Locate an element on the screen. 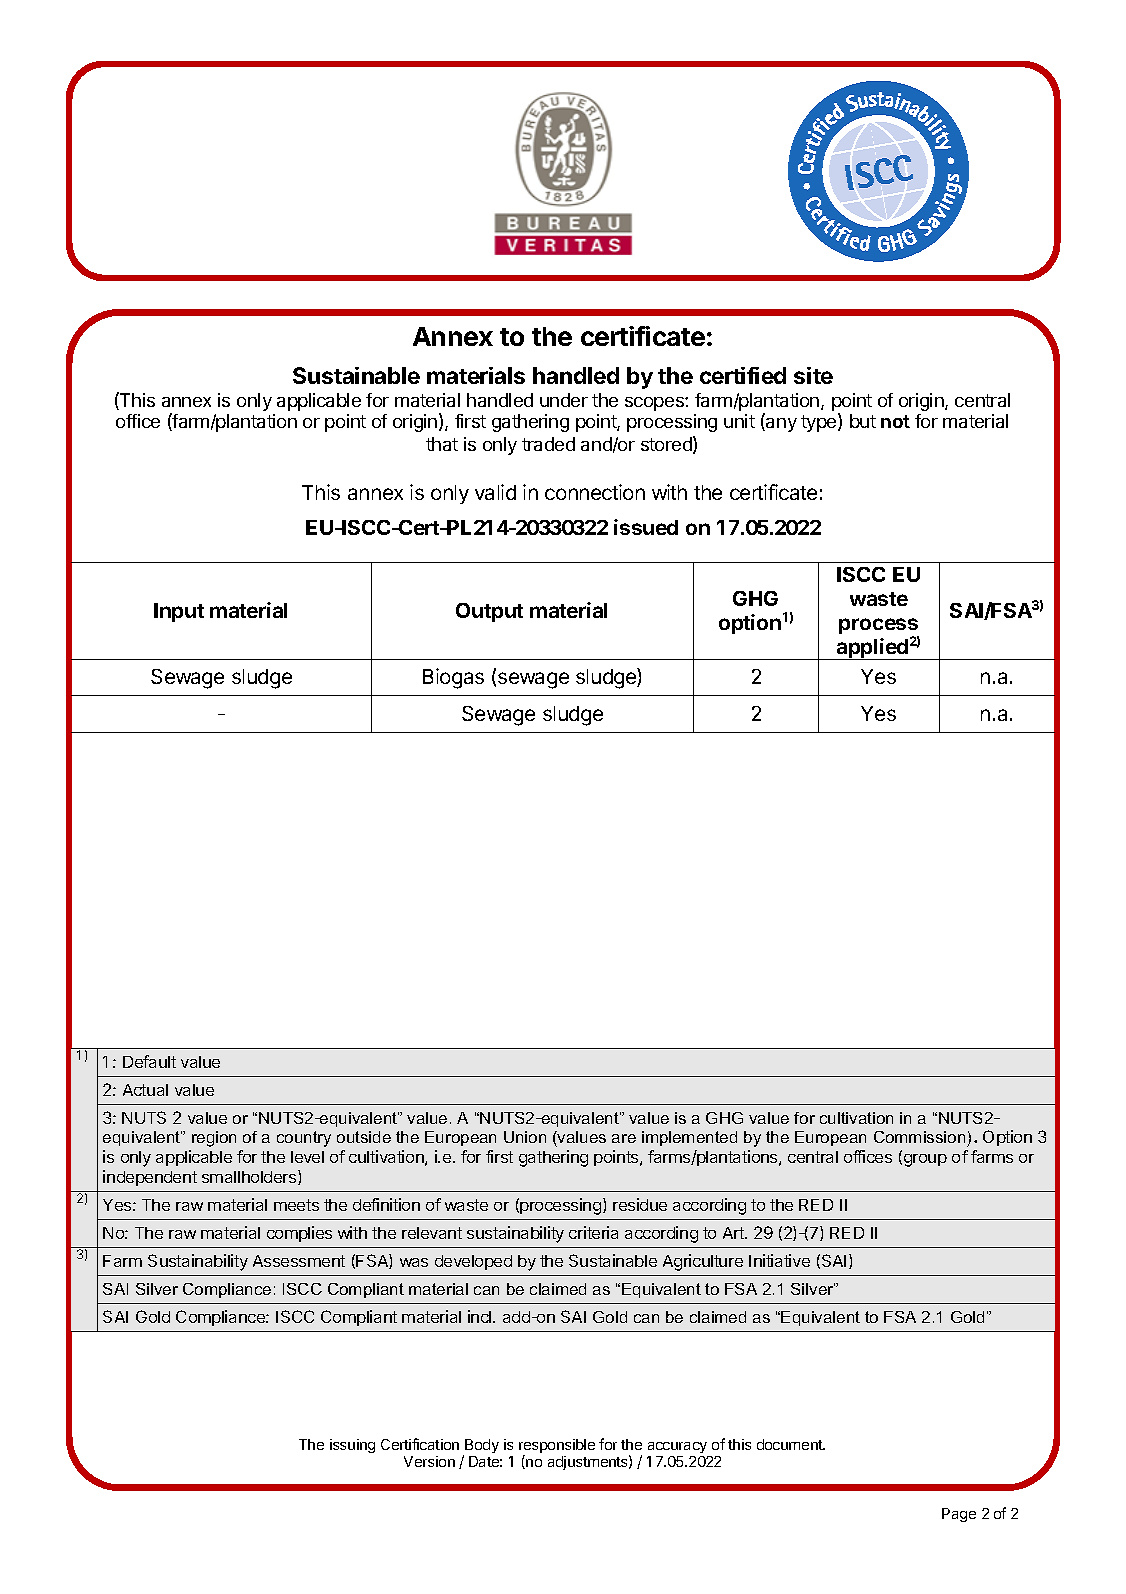 The width and height of the screenshot is (1126, 1594). group is located at coordinates (924, 1160).
